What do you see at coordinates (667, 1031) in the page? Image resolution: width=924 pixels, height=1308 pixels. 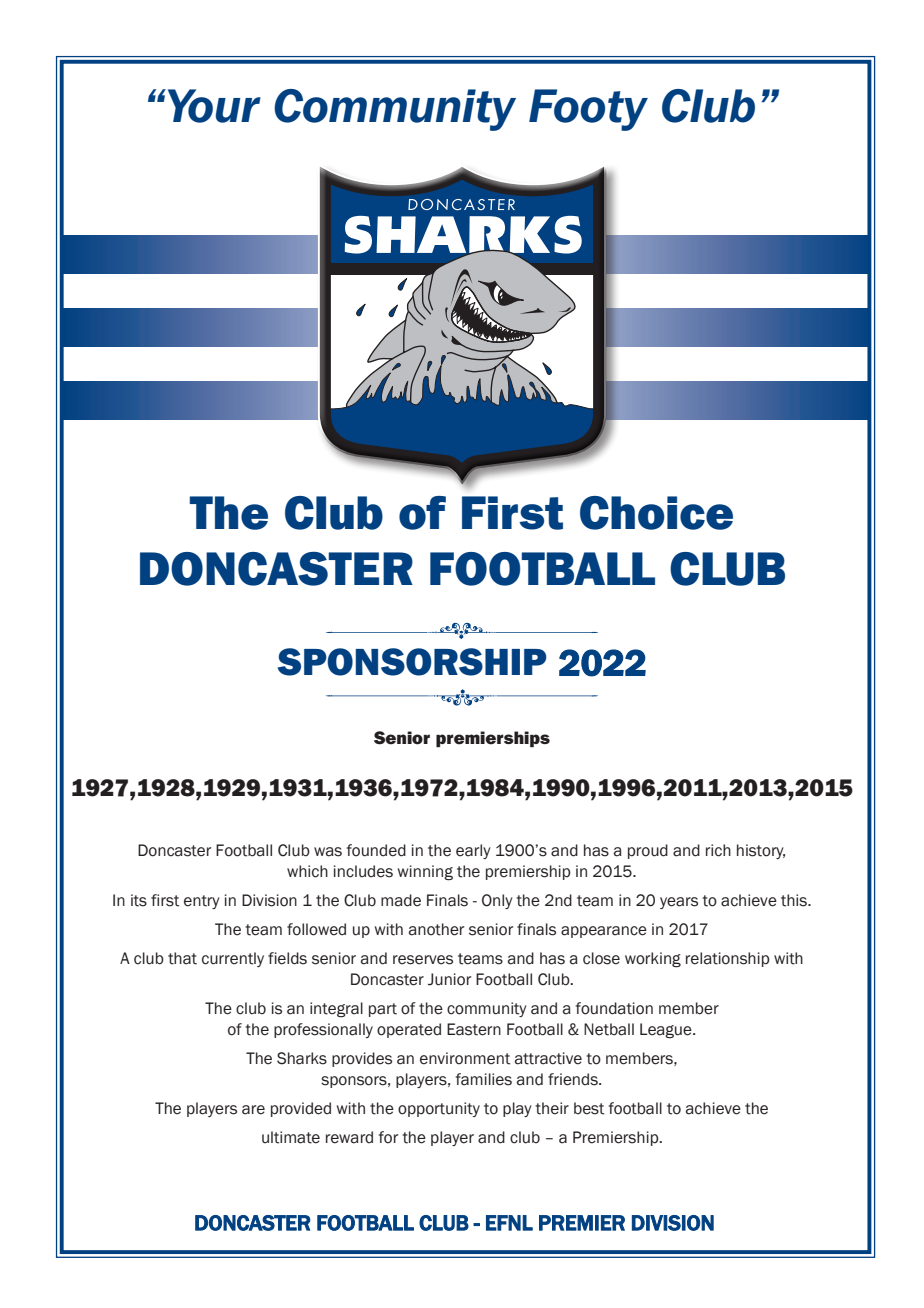 I see `League` at bounding box center [667, 1031].
